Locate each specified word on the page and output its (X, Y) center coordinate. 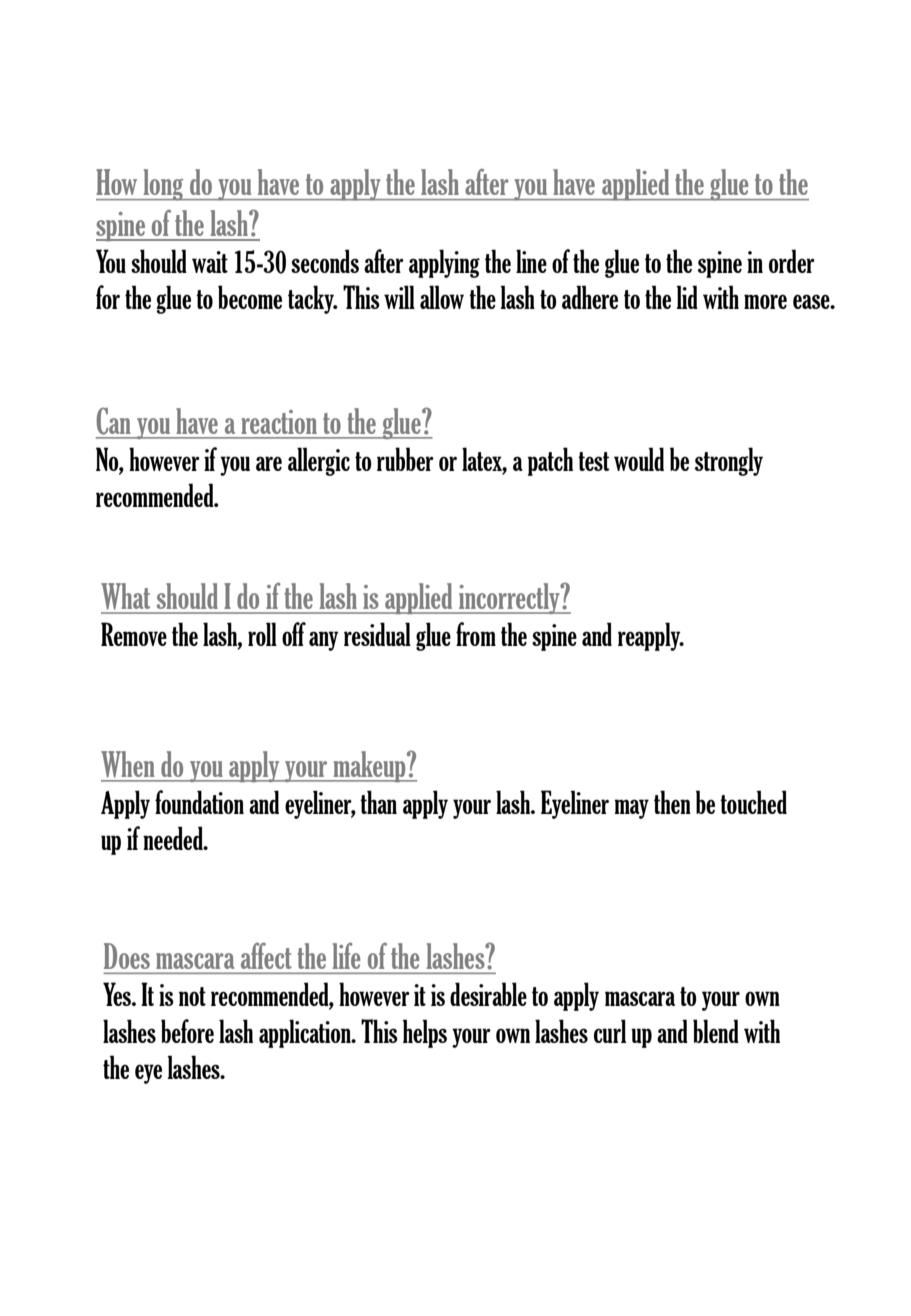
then (672, 802)
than (378, 802)
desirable (488, 994)
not (192, 996)
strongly (729, 461)
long (163, 185)
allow (442, 297)
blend (716, 1031)
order (792, 261)
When (127, 764)
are (269, 463)
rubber (405, 459)
